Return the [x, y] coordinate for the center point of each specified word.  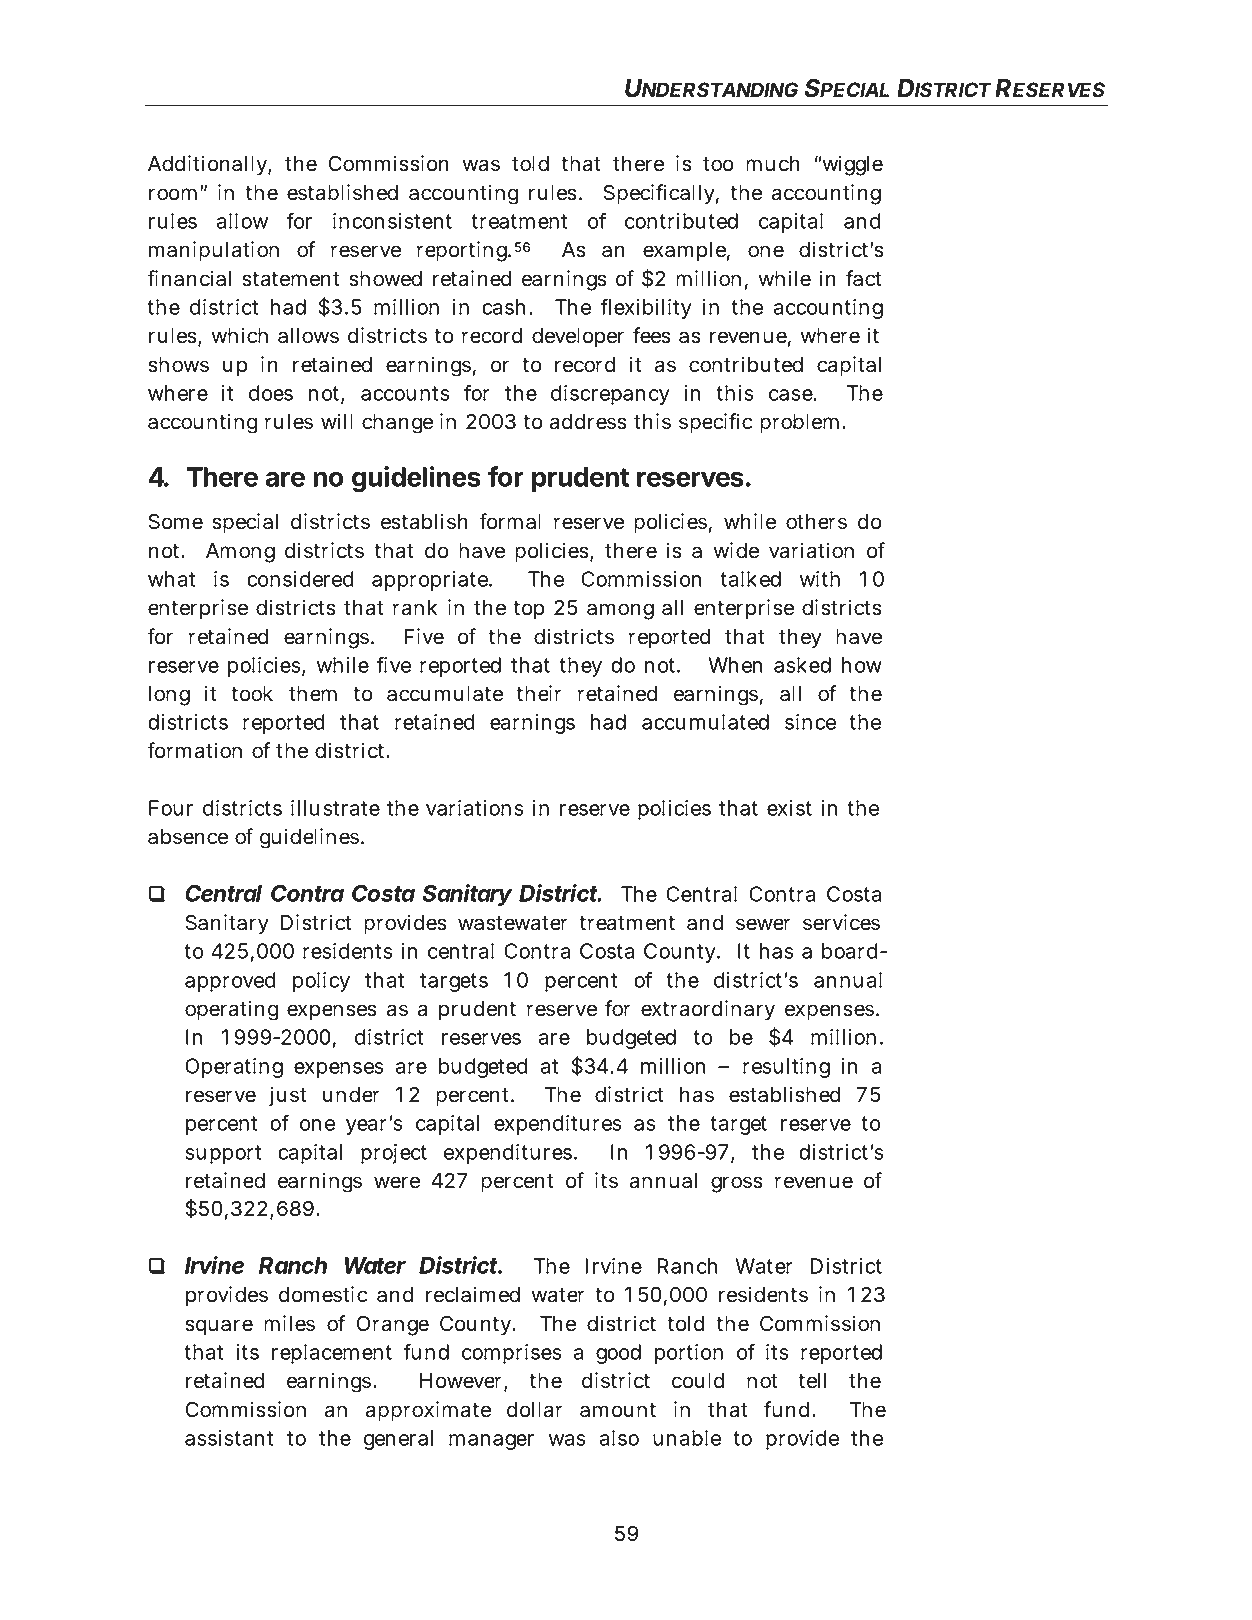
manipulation [214, 251]
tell [812, 1381]
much [772, 164]
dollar [535, 1410]
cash [503, 307]
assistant [229, 1438]
